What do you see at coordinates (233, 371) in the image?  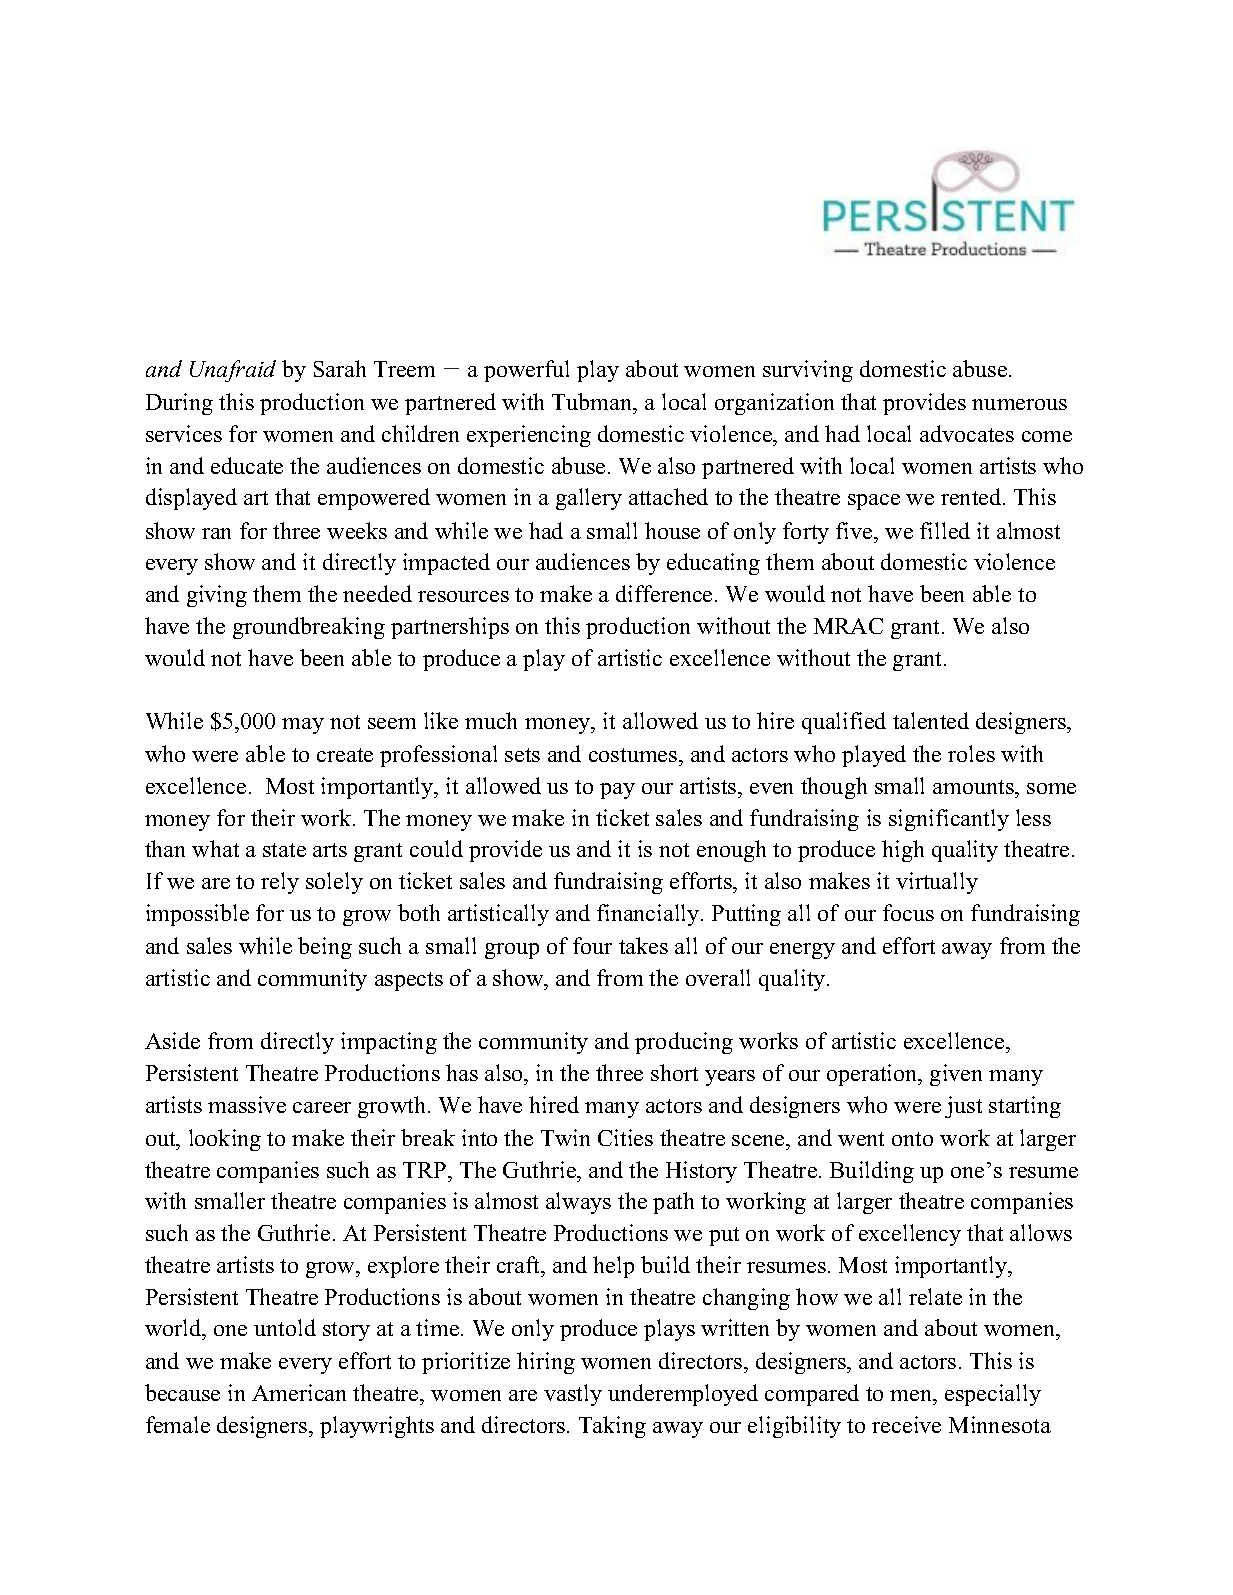 I see `Unafraid` at bounding box center [233, 371].
